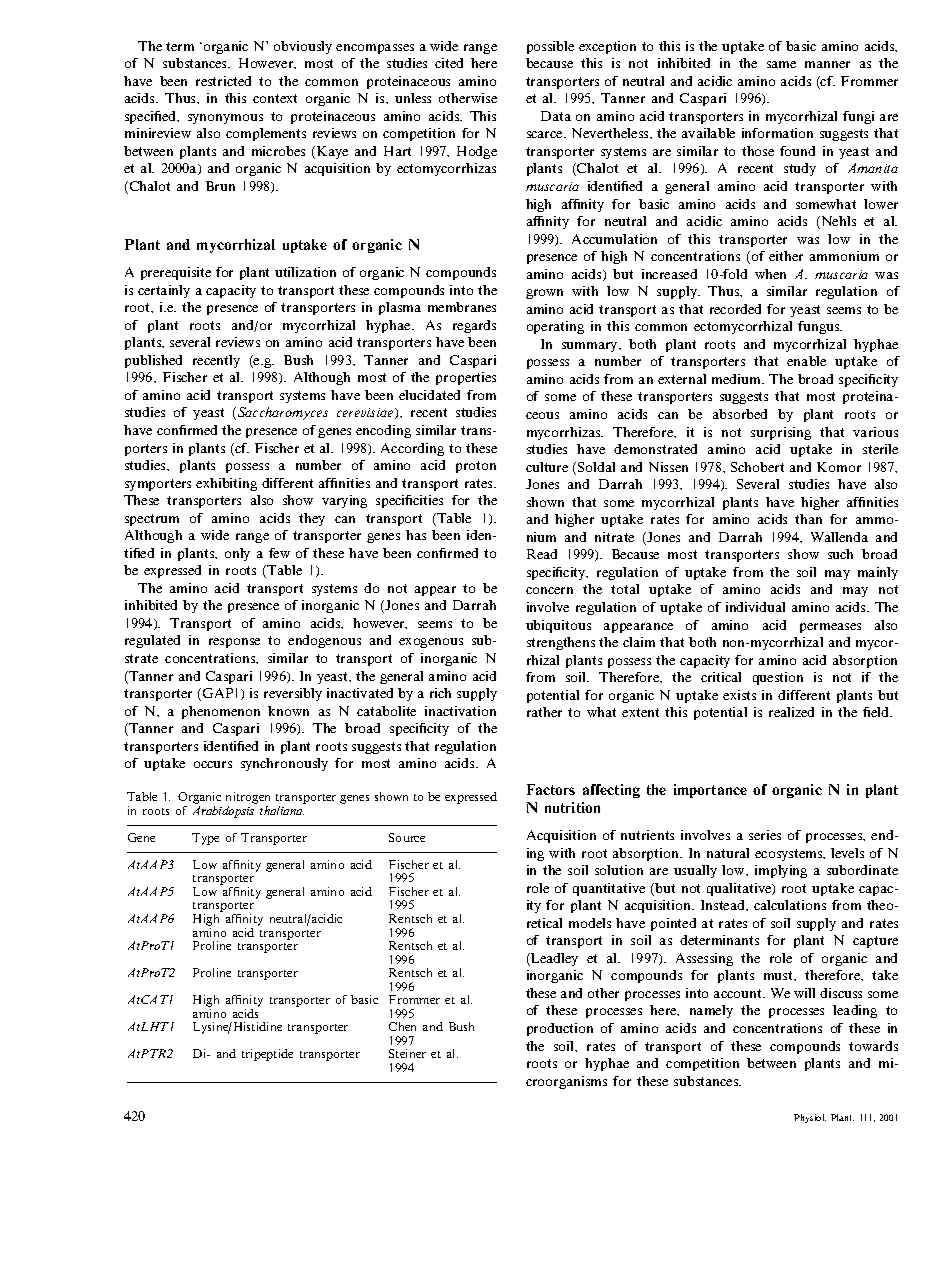 The height and width of the image is (1268, 952). What do you see at coordinates (407, 1053) in the image?
I see `Steiner` at bounding box center [407, 1053].
